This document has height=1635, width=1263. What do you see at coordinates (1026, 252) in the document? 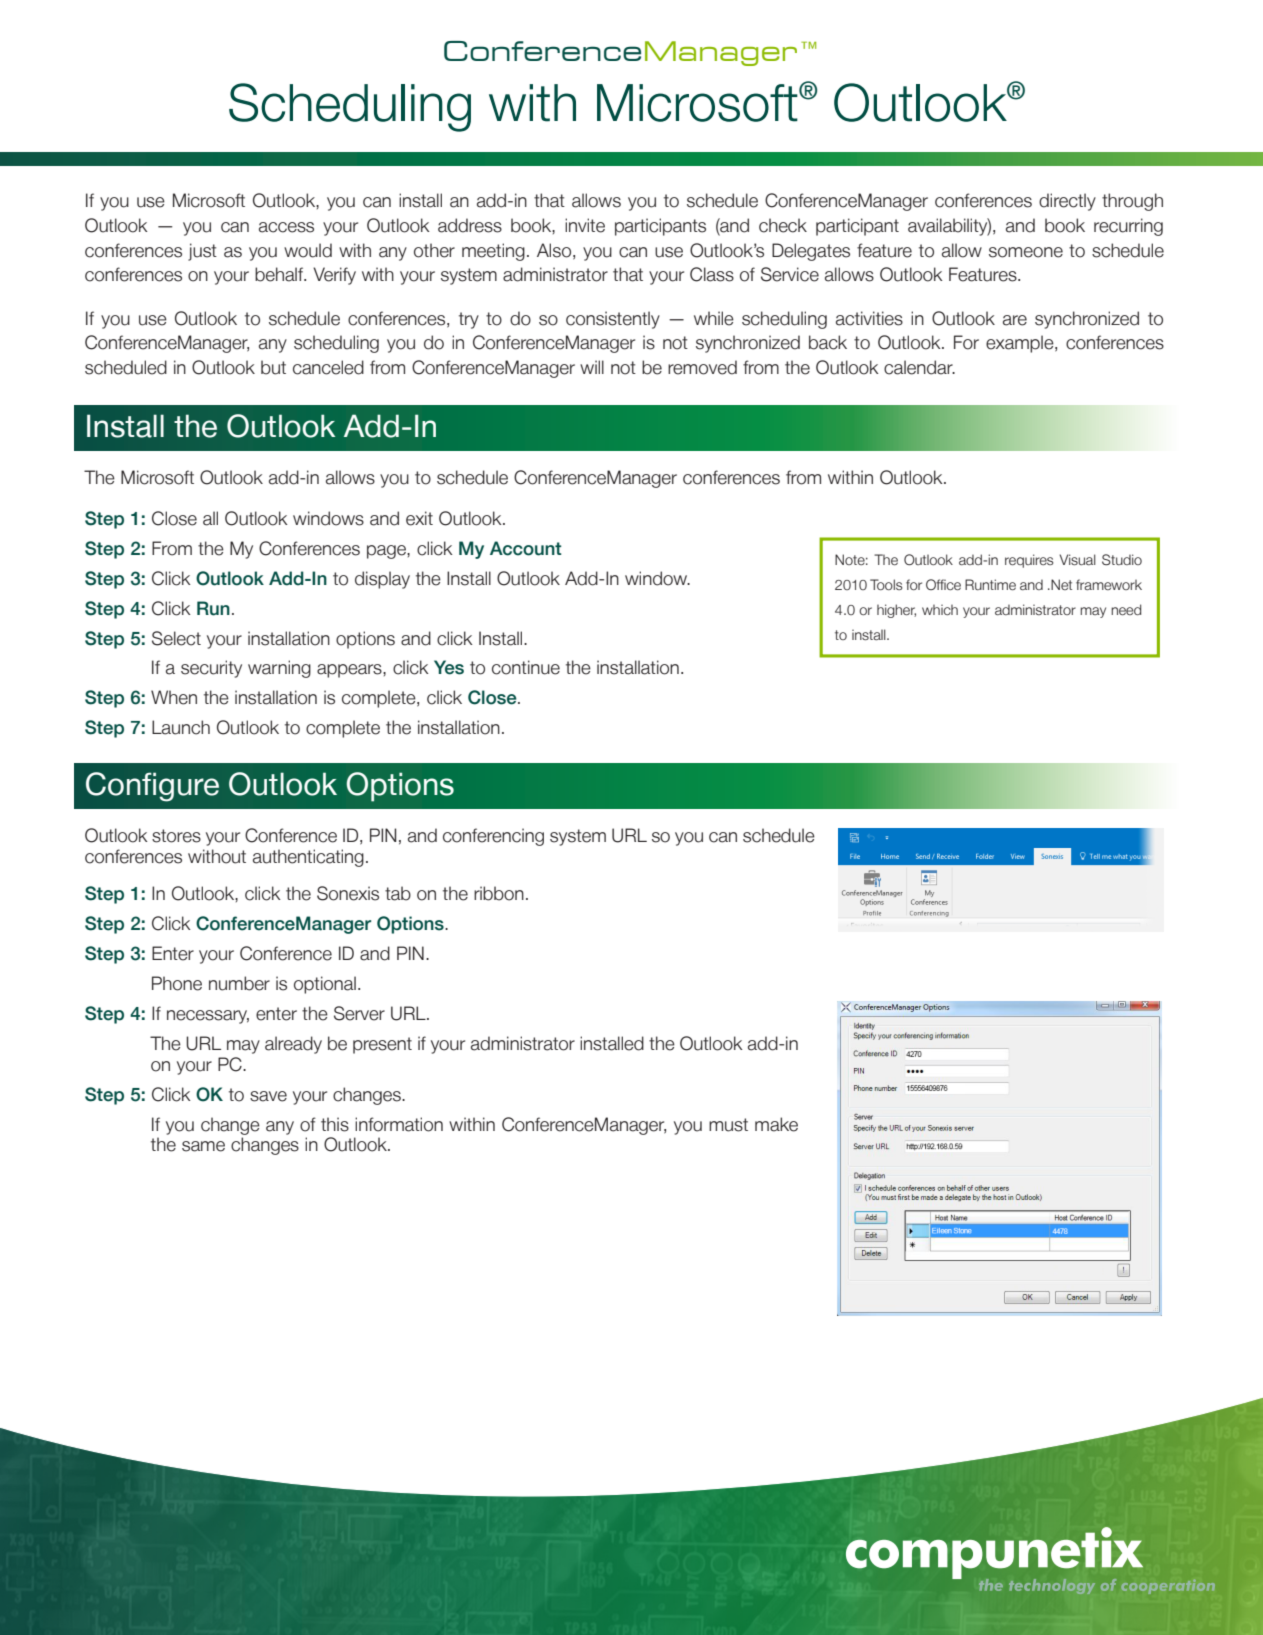
I see `someone` at bounding box center [1026, 252].
